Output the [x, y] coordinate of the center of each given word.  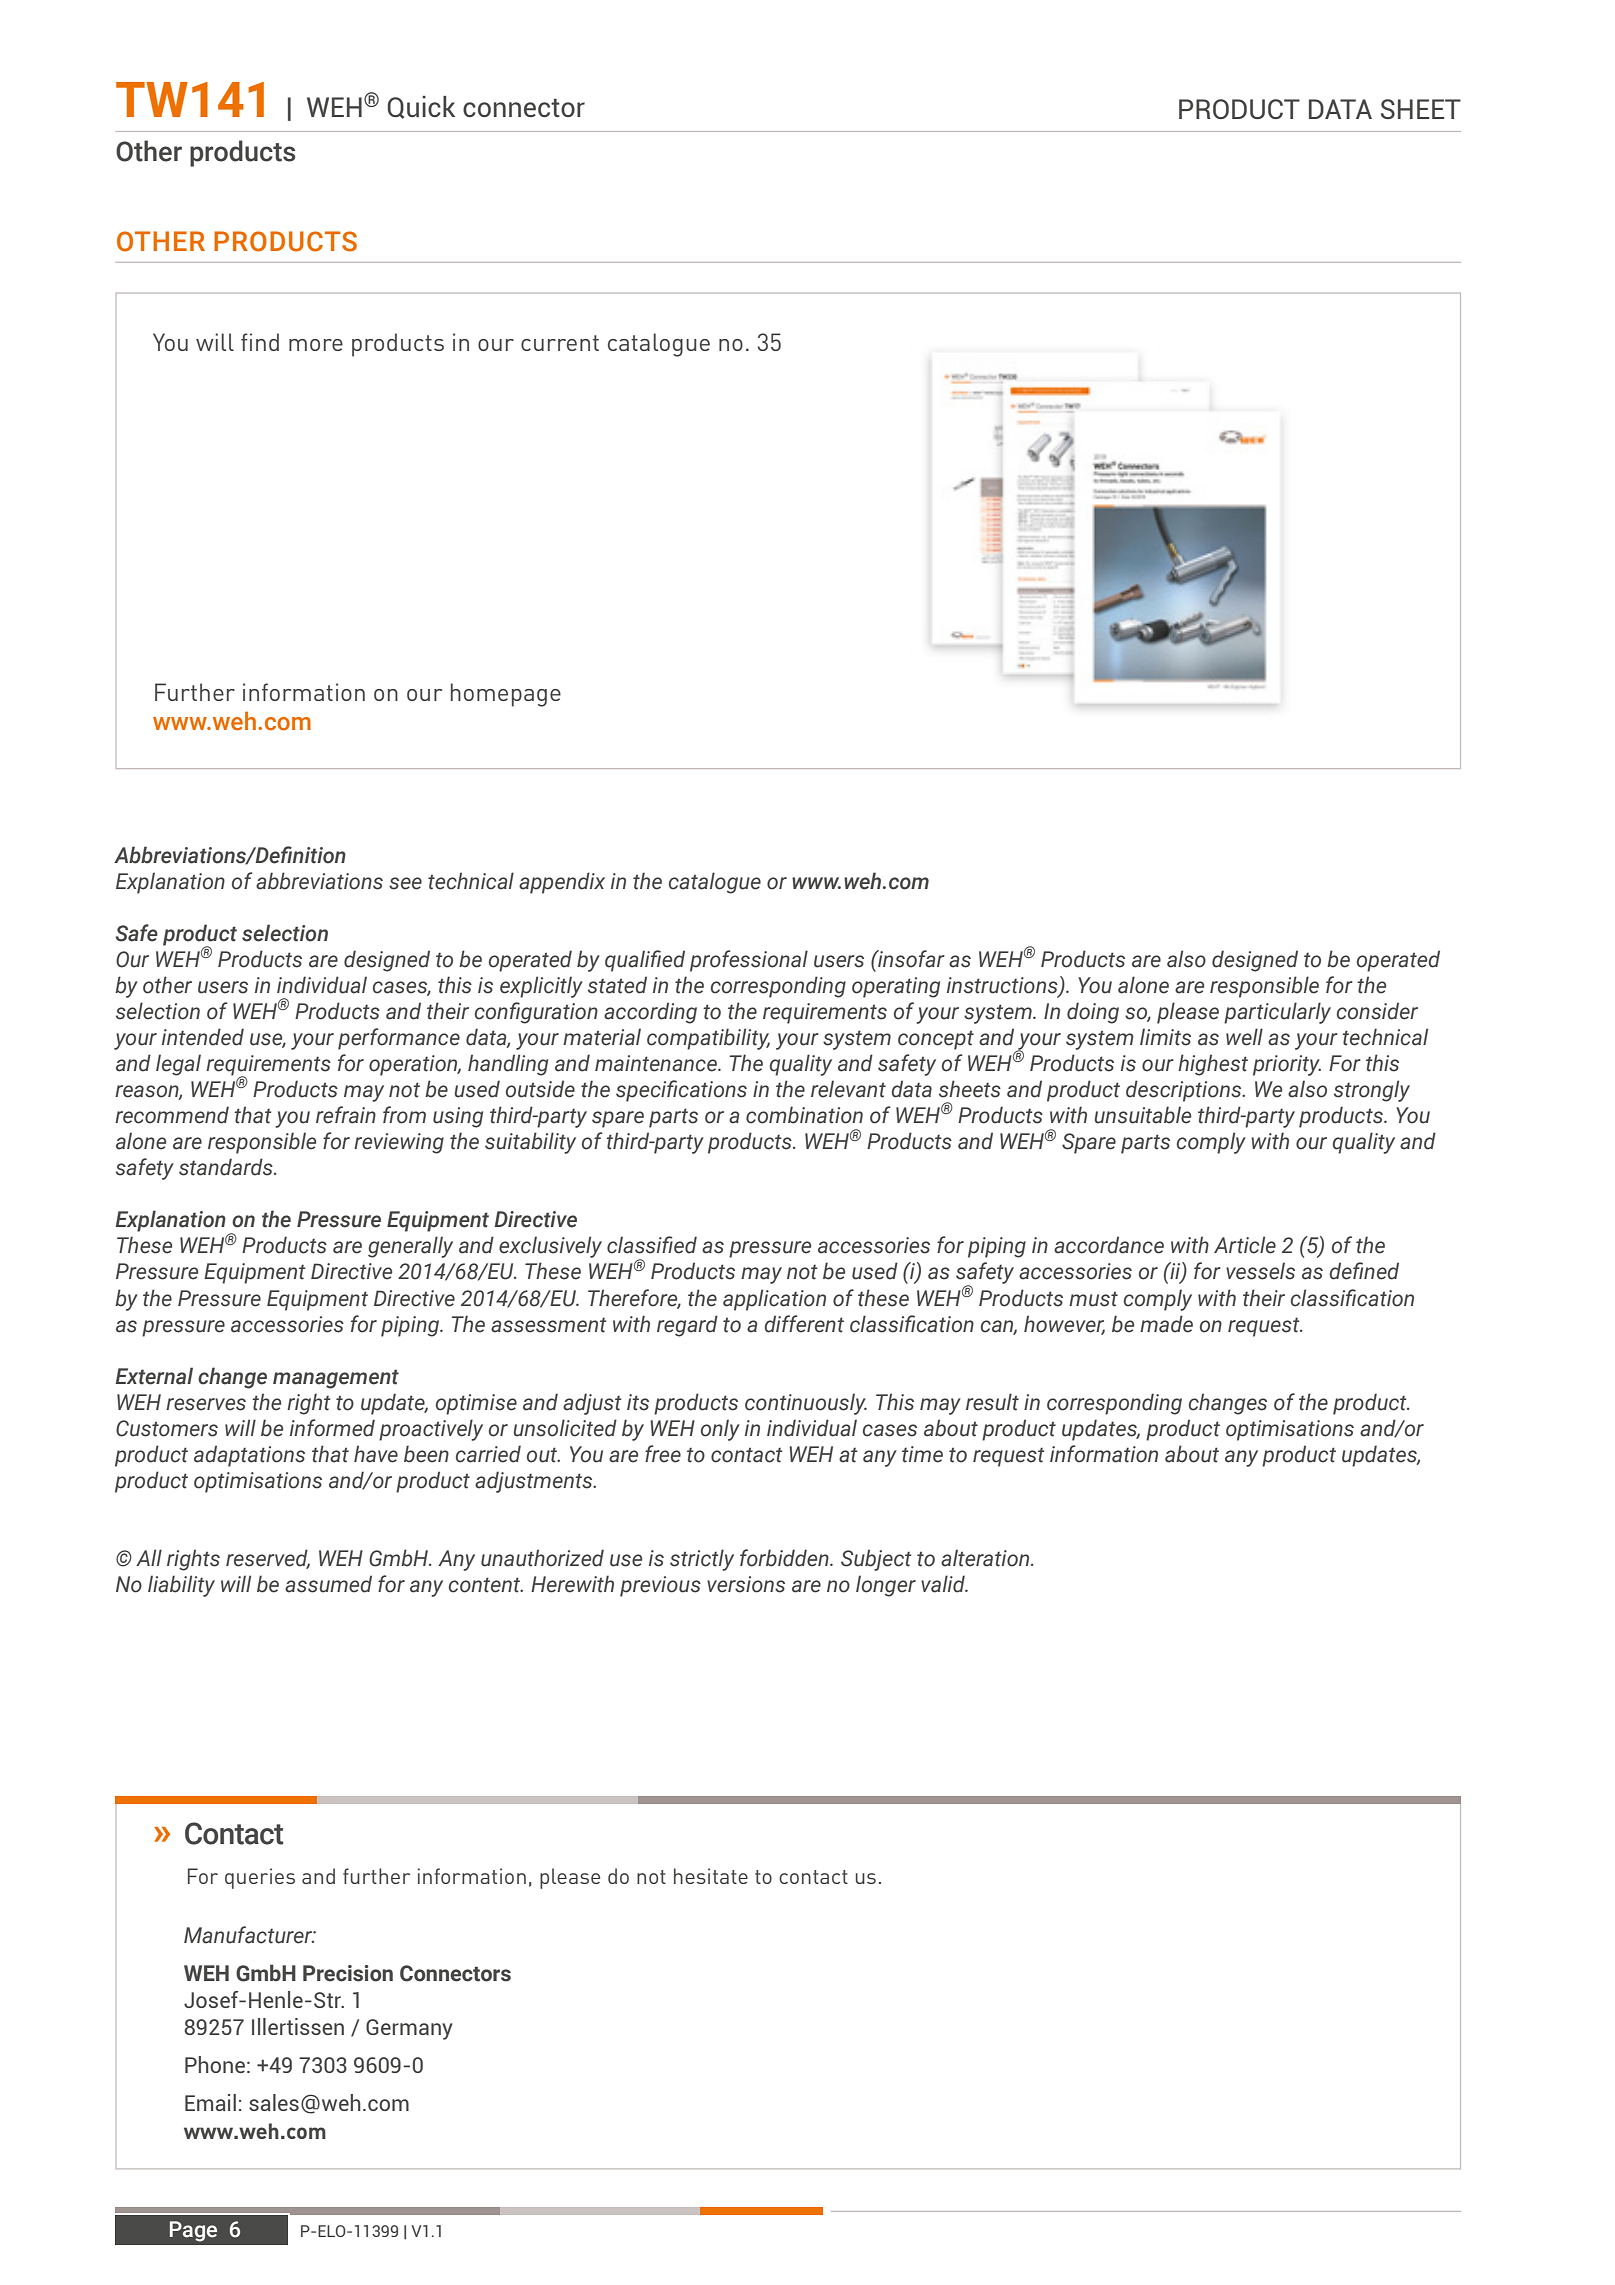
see [405, 883]
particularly [1277, 1013]
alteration [986, 1558]
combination [804, 1115]
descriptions [1185, 1091]
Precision [348, 1973]
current [560, 343]
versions [746, 1584]
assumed [328, 1584]
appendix [562, 883]
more [316, 345]
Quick [421, 107]
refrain [346, 1115]
